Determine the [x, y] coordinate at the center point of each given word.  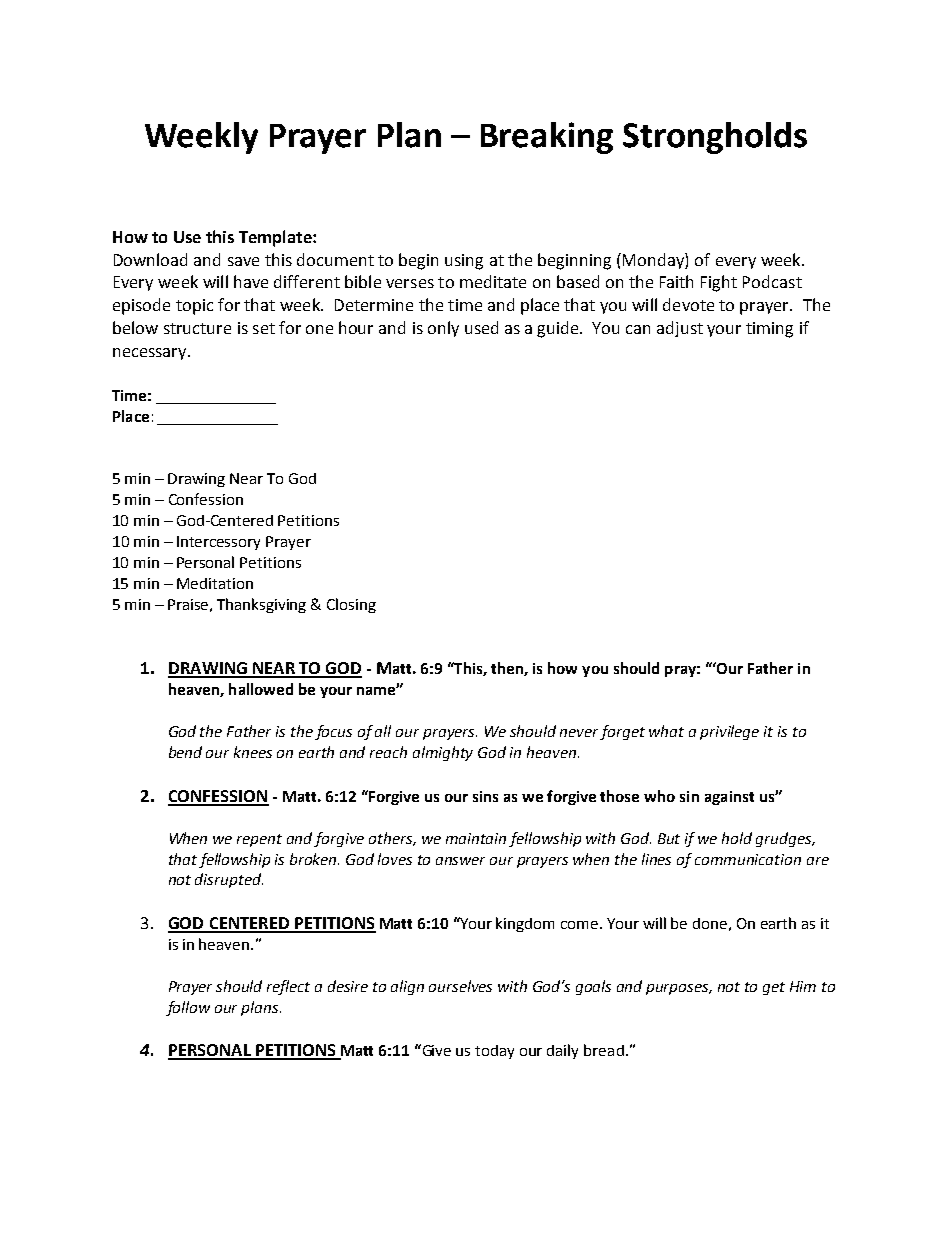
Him [803, 986]
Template [276, 238]
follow [188, 1008]
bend [185, 752]
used [481, 327]
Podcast [772, 281]
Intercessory [218, 543]
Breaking [547, 138]
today [494, 1052]
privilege [729, 732]
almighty [443, 753]
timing [769, 330]
